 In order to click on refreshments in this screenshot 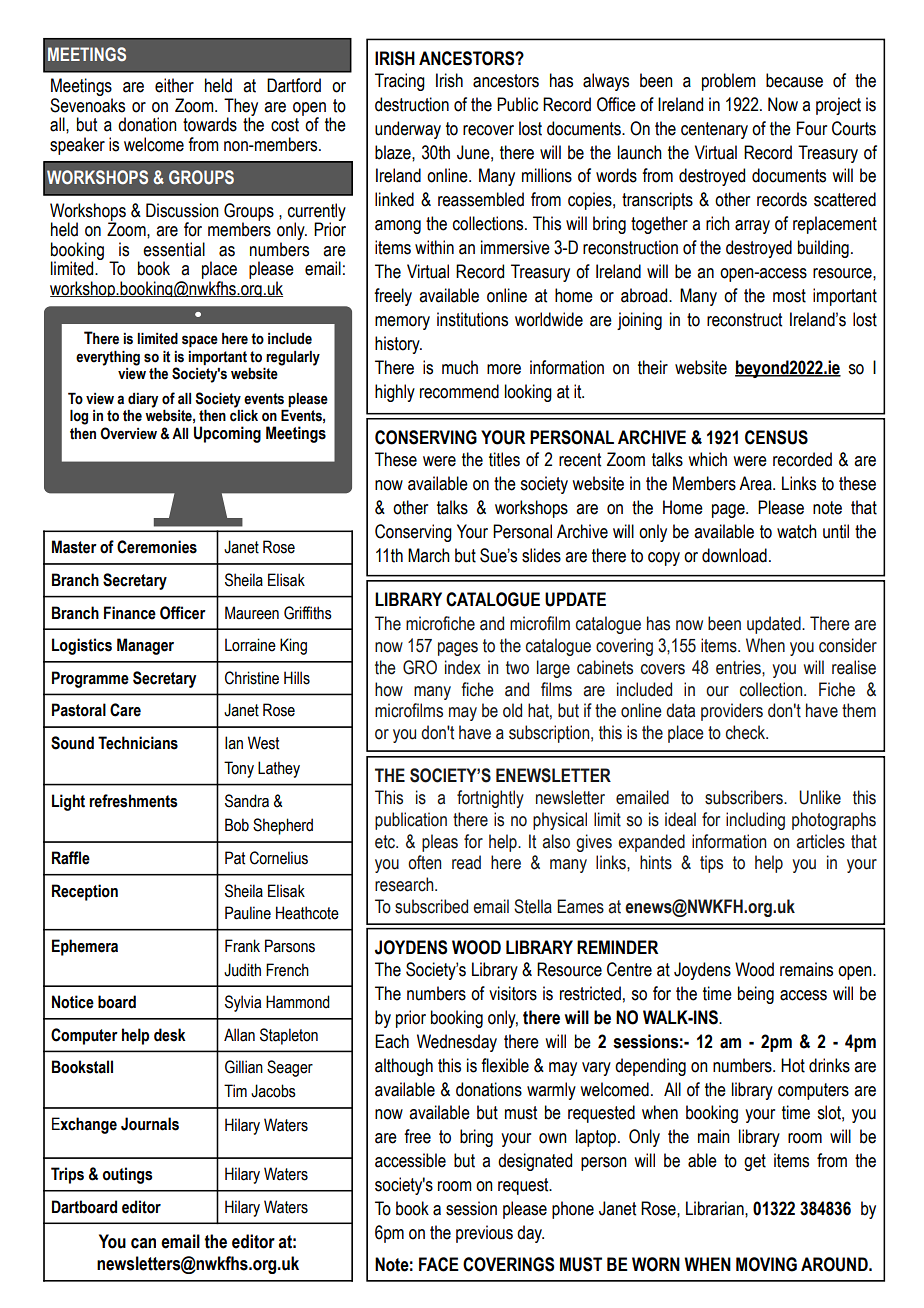, I will do `click(133, 801)`.
